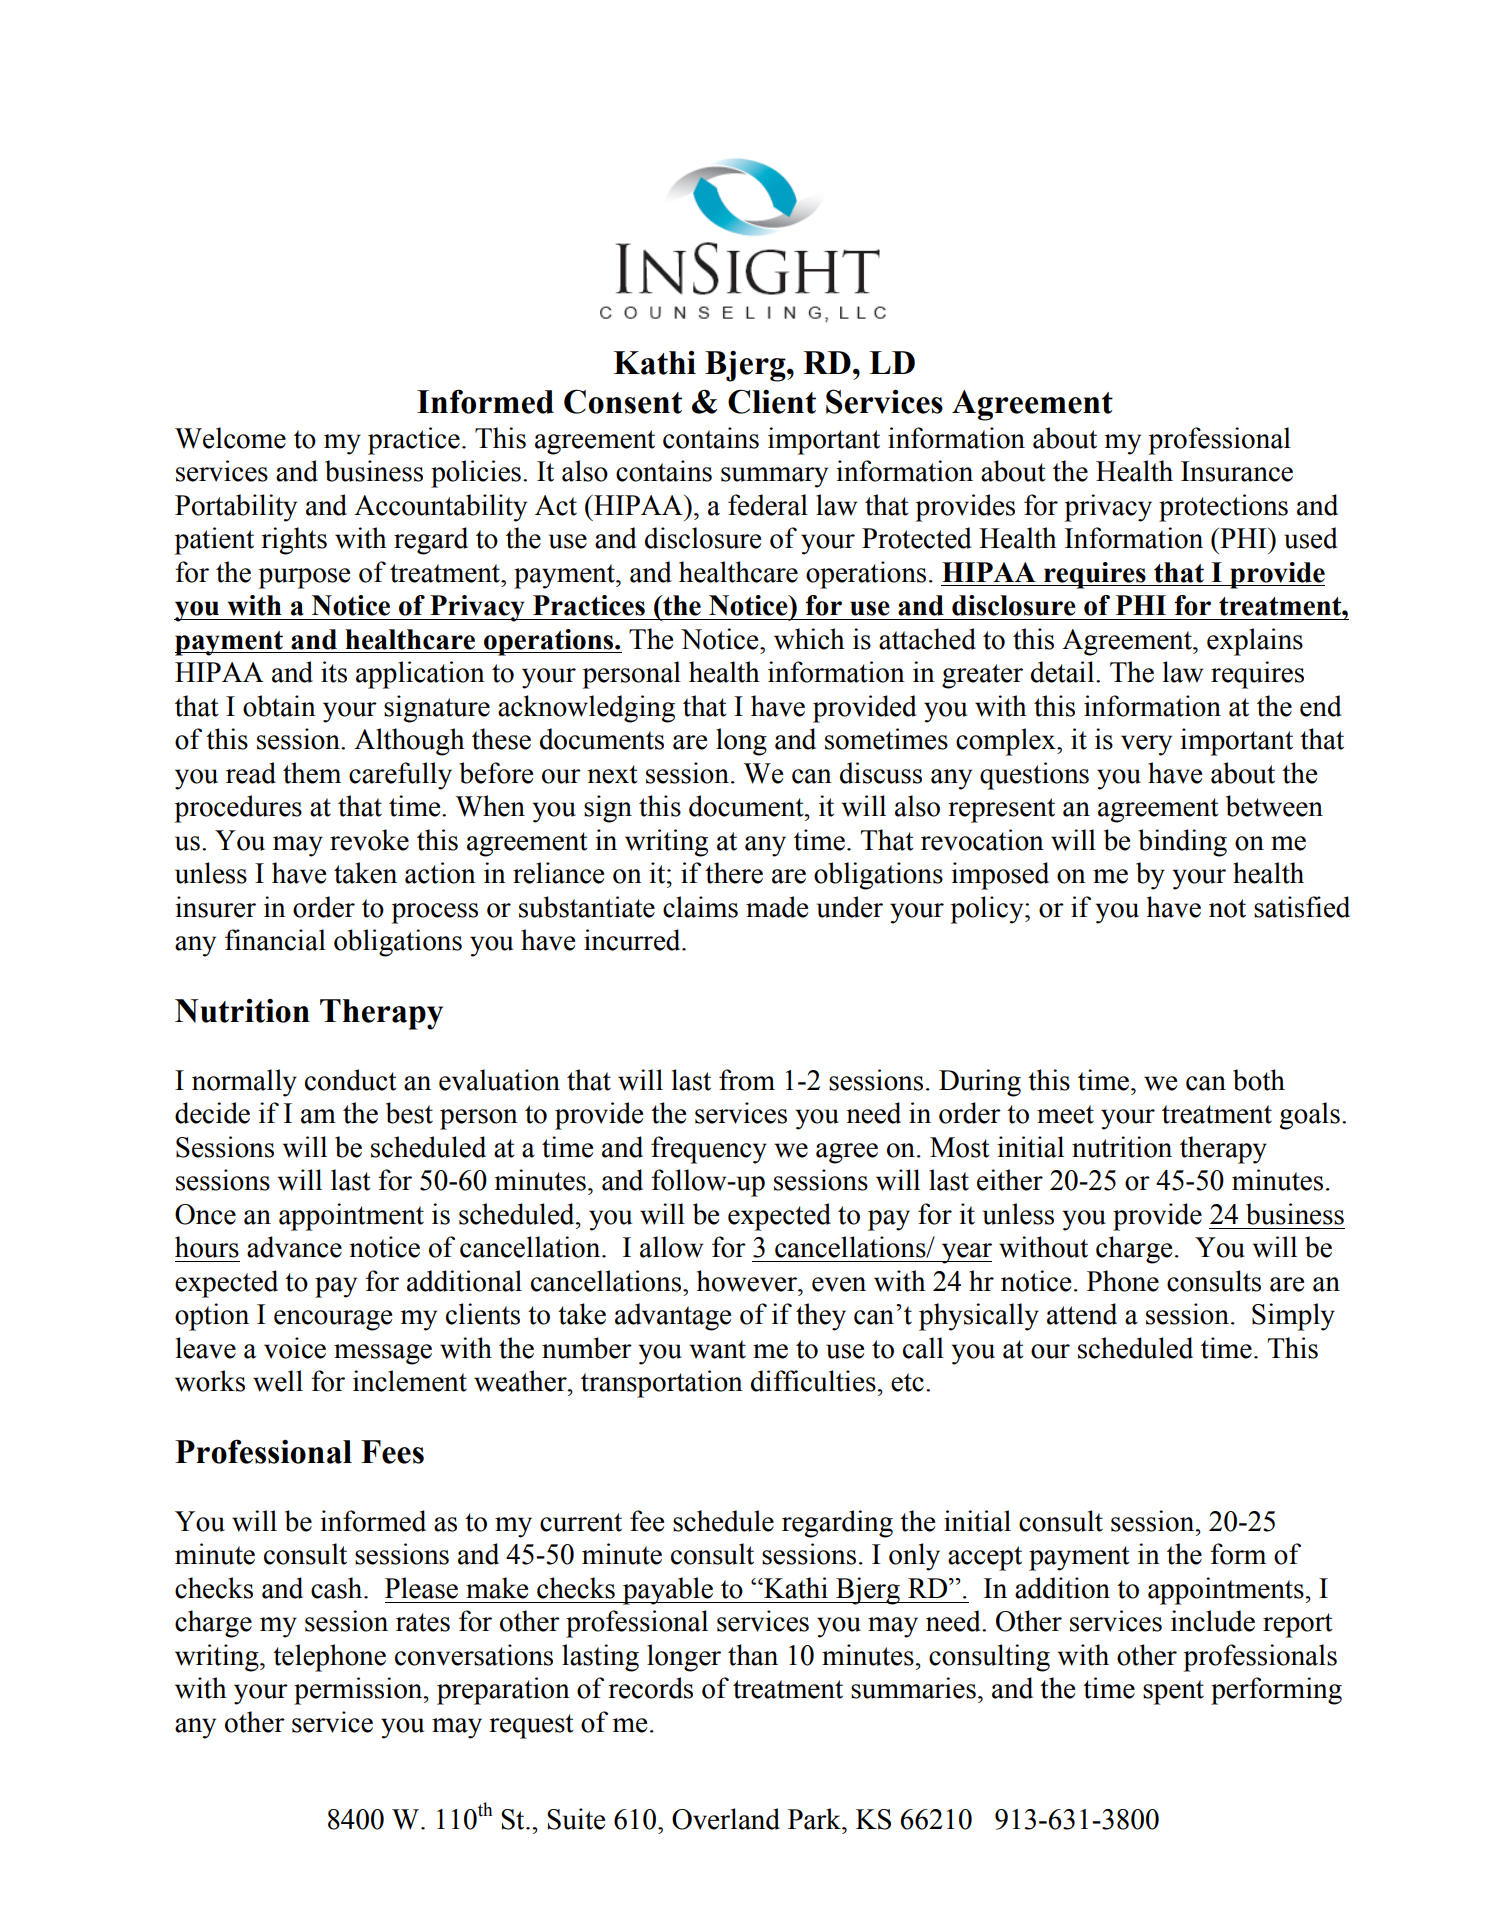 This screenshot has height=1923, width=1486. I want to click on Insurance, so click(1237, 471).
